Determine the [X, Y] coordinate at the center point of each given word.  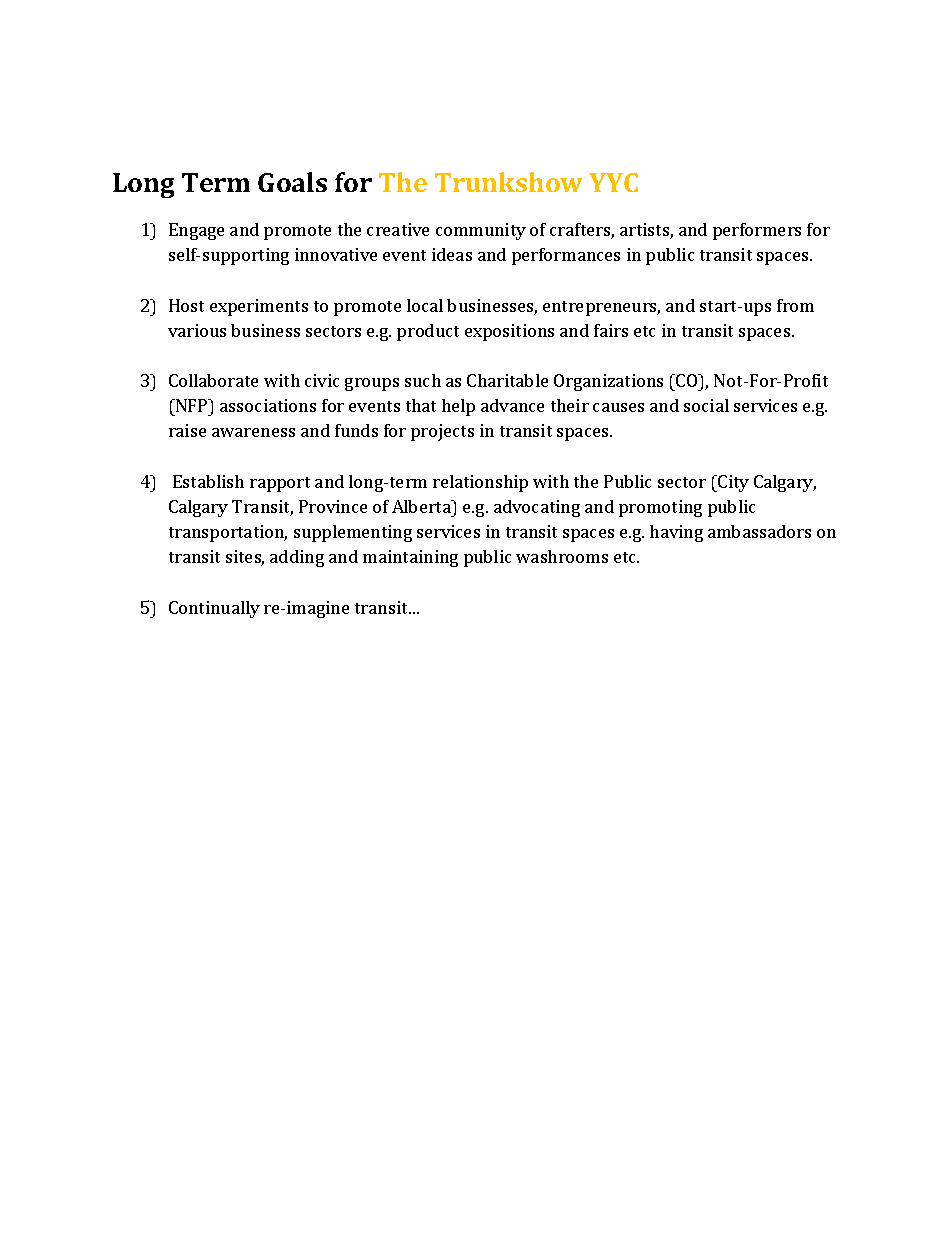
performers [757, 231]
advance [512, 405]
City [732, 483]
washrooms [562, 556]
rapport [280, 484]
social [706, 405]
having [676, 533]
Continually [214, 609]
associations [268, 405]
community [481, 231]
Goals [292, 182]
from [795, 305]
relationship [480, 483]
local [425, 305]
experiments [259, 307]
